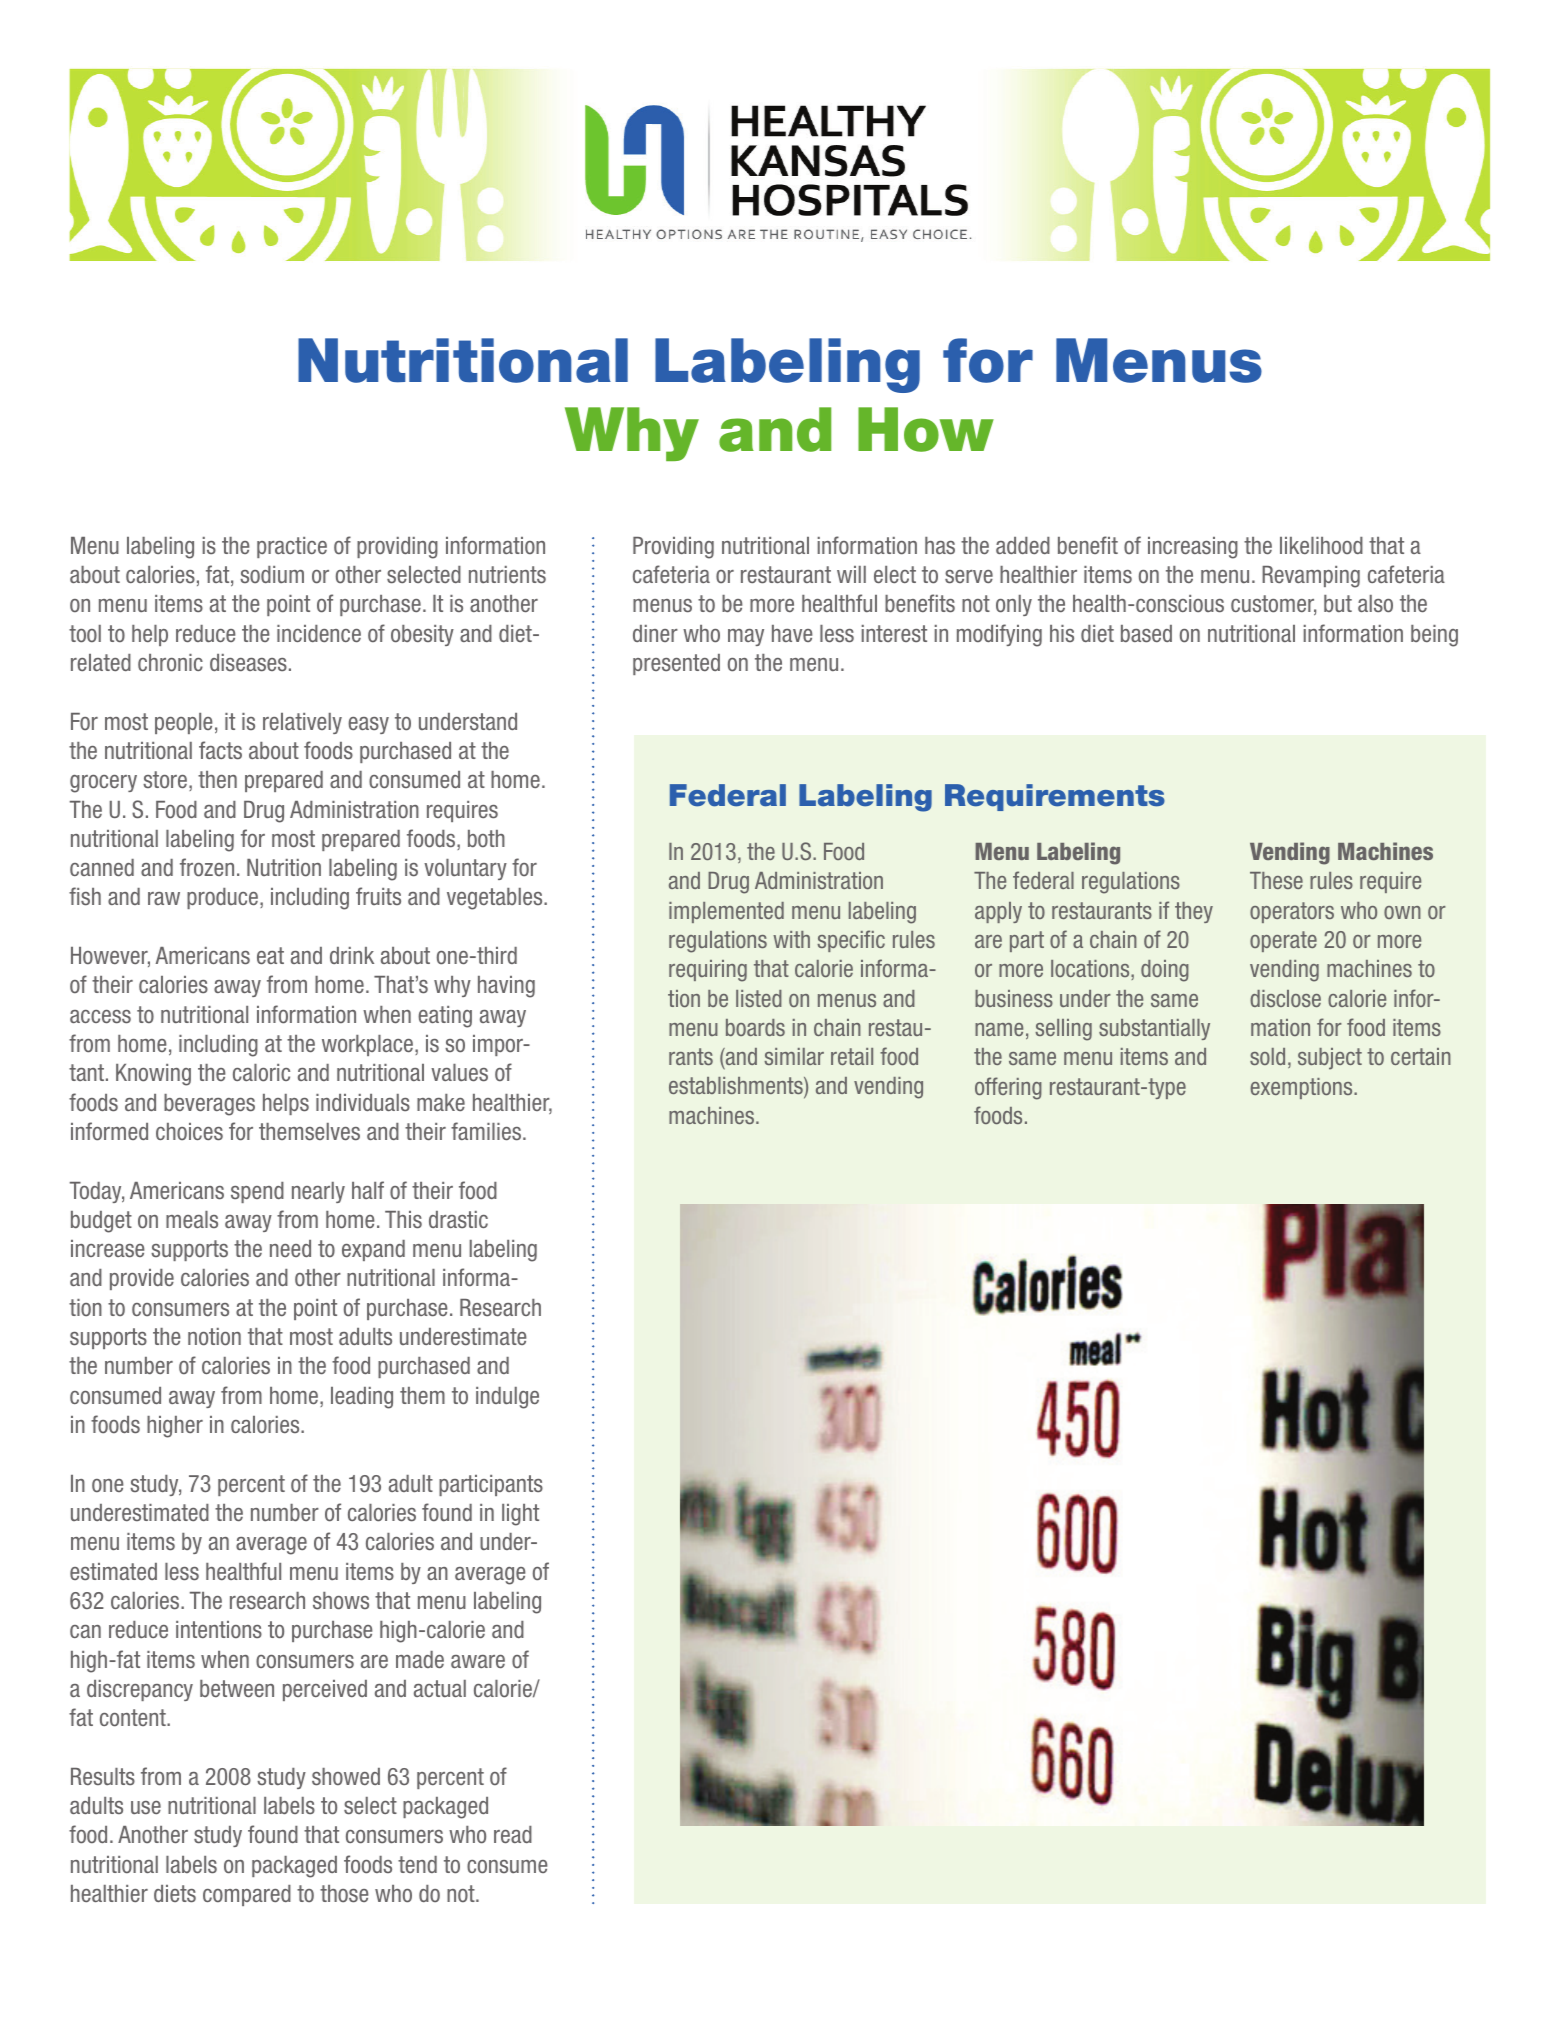 The image size is (1559, 2018). I want to click on will, so click(851, 574).
